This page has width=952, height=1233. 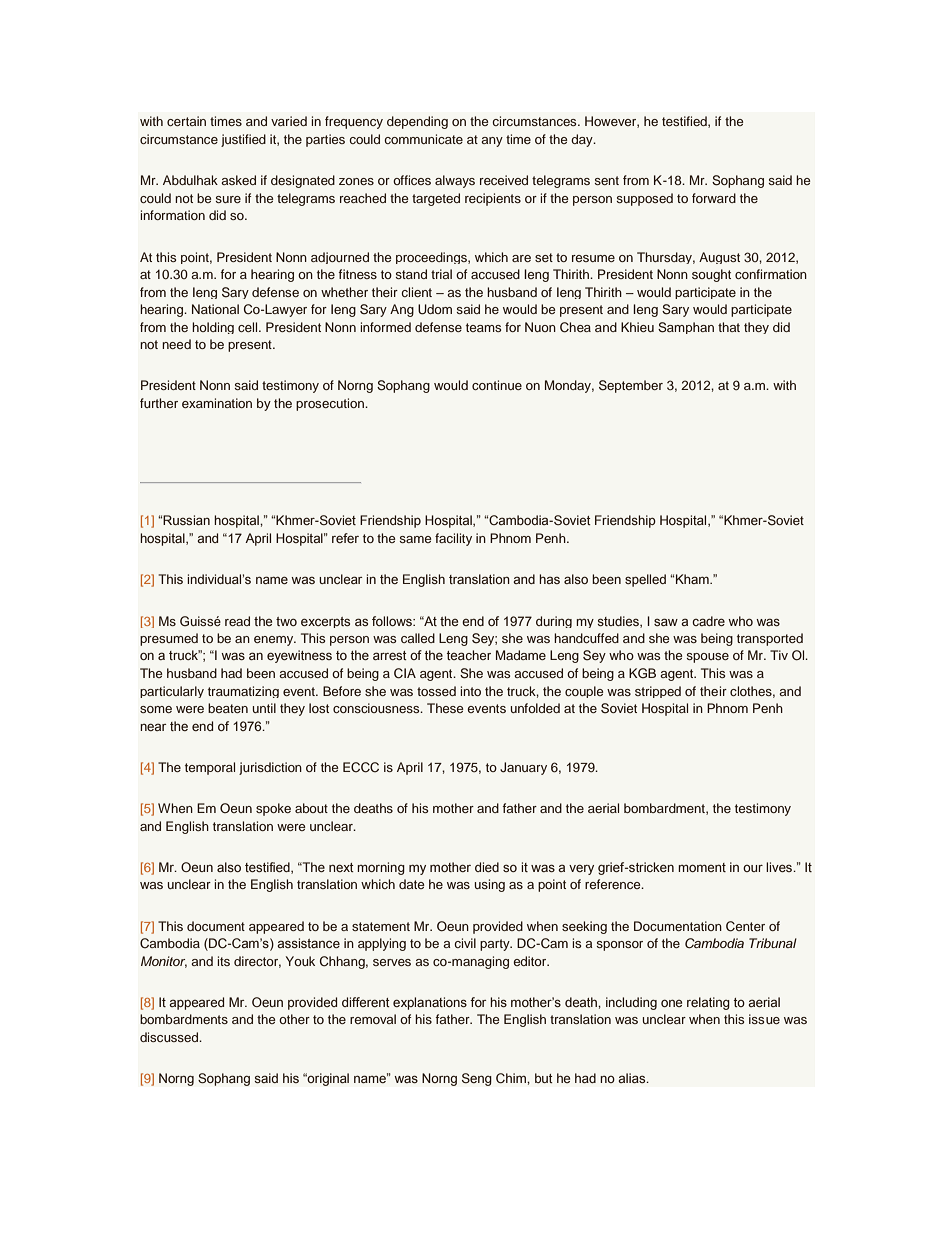 What do you see at coordinates (497, 385) in the page?
I see `continue` at bounding box center [497, 385].
